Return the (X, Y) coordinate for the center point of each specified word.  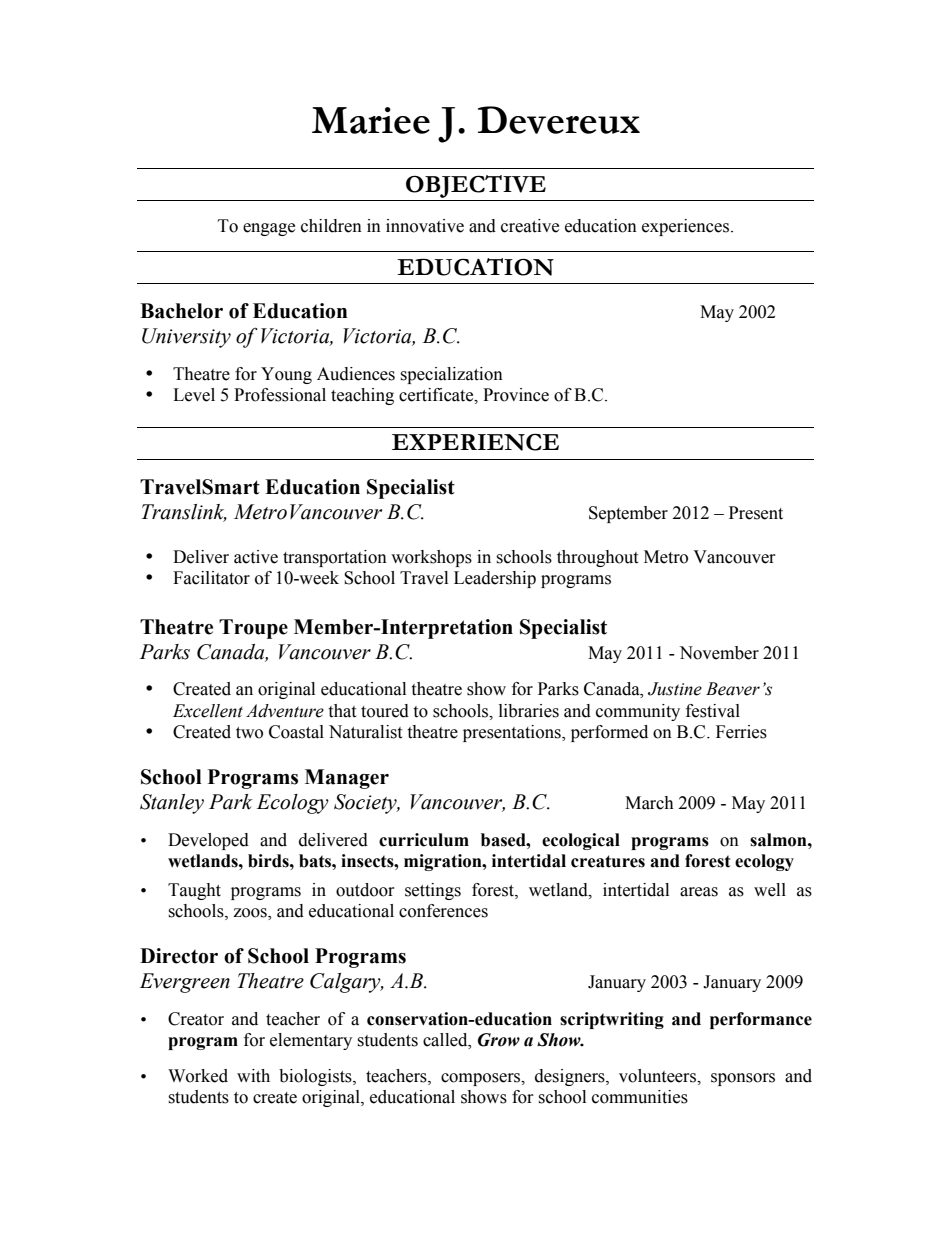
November (719, 653)
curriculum (424, 840)
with (253, 1076)
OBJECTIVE (476, 186)
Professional (280, 395)
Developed (208, 841)
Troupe (253, 629)
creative (530, 226)
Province (516, 395)
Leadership (495, 579)
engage (269, 229)
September (628, 514)
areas (699, 892)
